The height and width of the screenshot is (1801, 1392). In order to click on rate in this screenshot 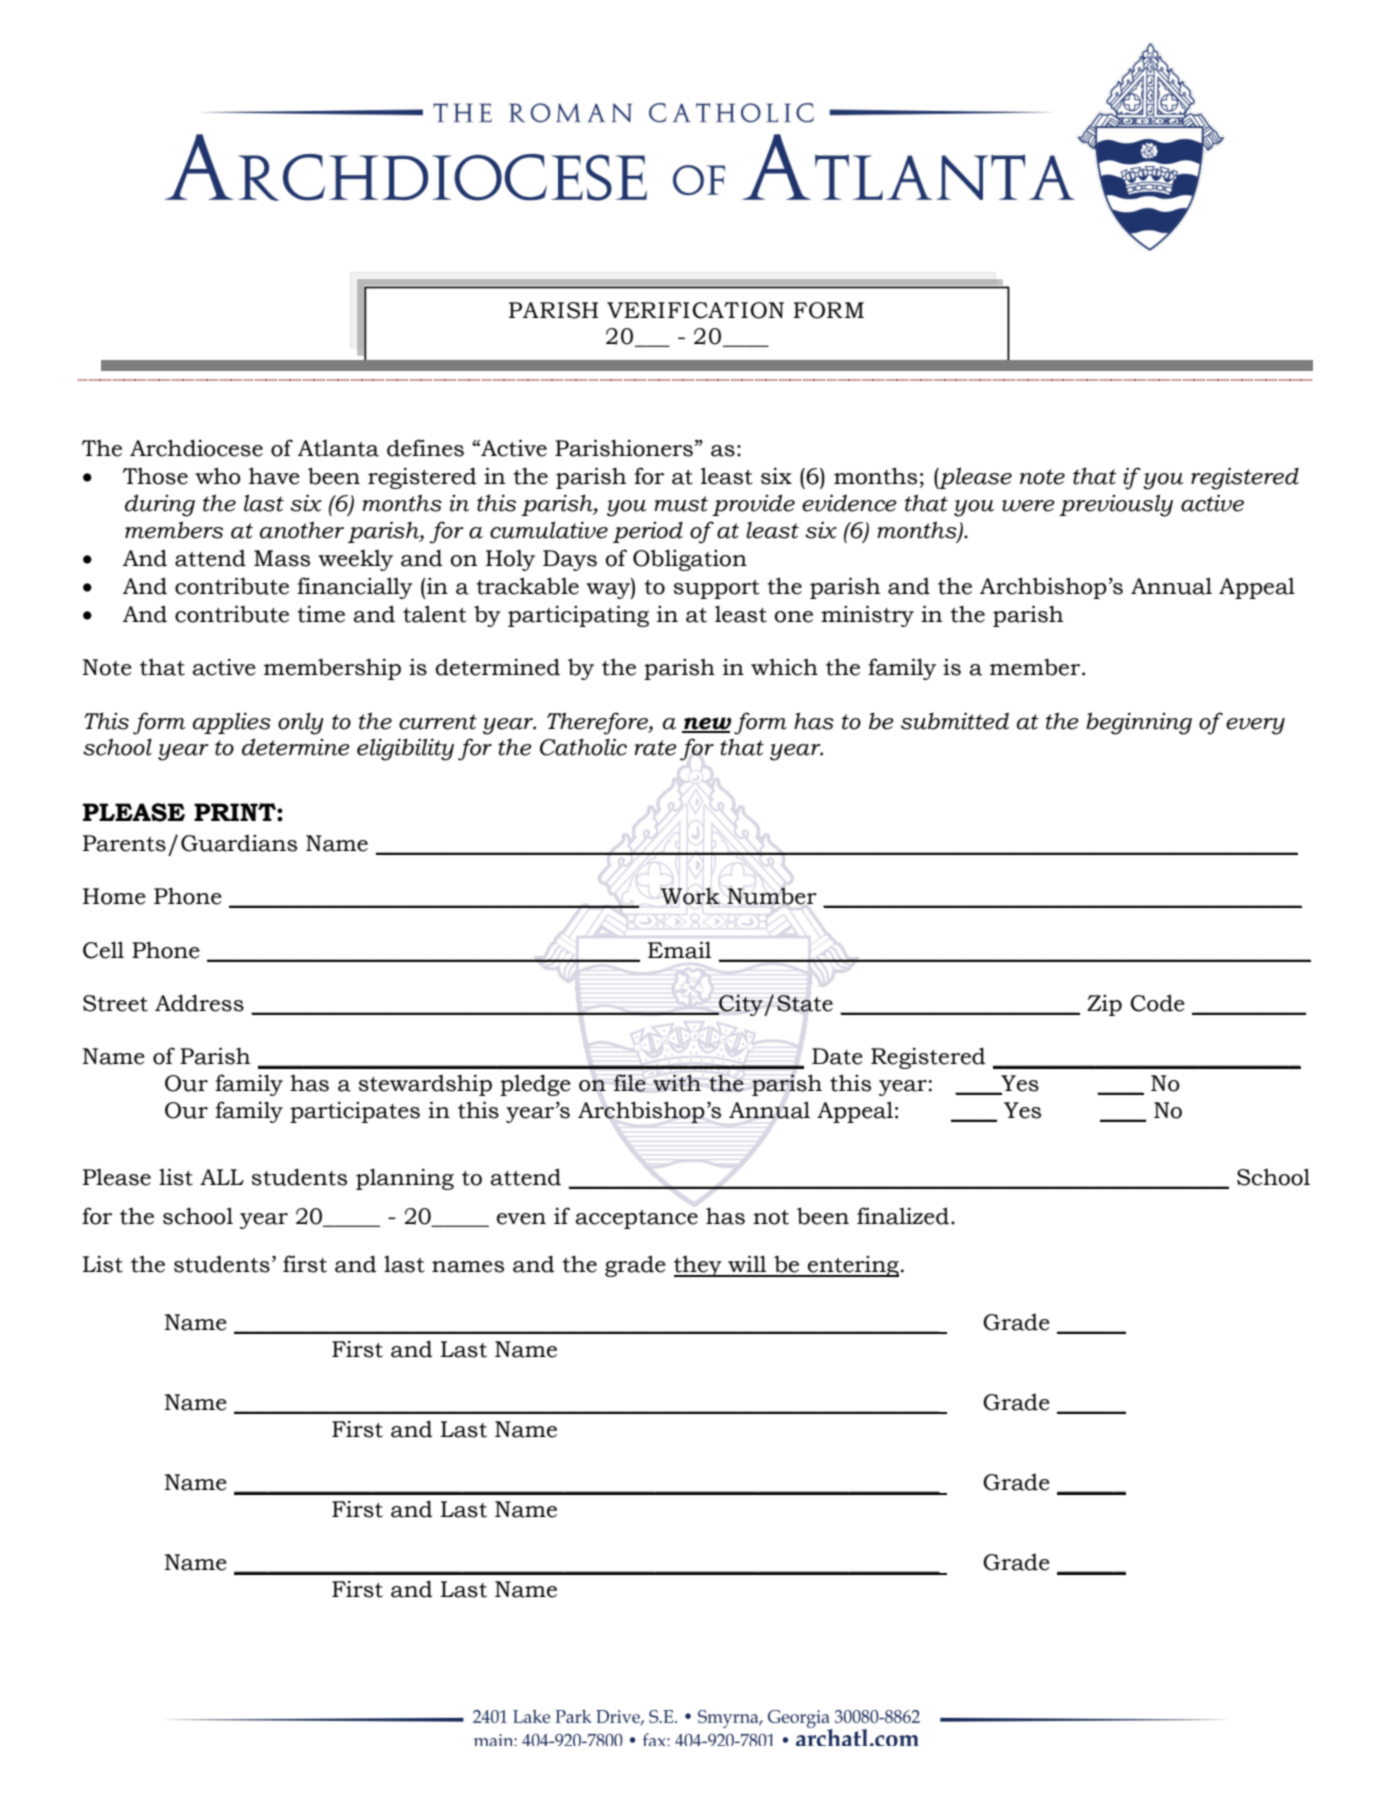, I will do `click(655, 748)`.
